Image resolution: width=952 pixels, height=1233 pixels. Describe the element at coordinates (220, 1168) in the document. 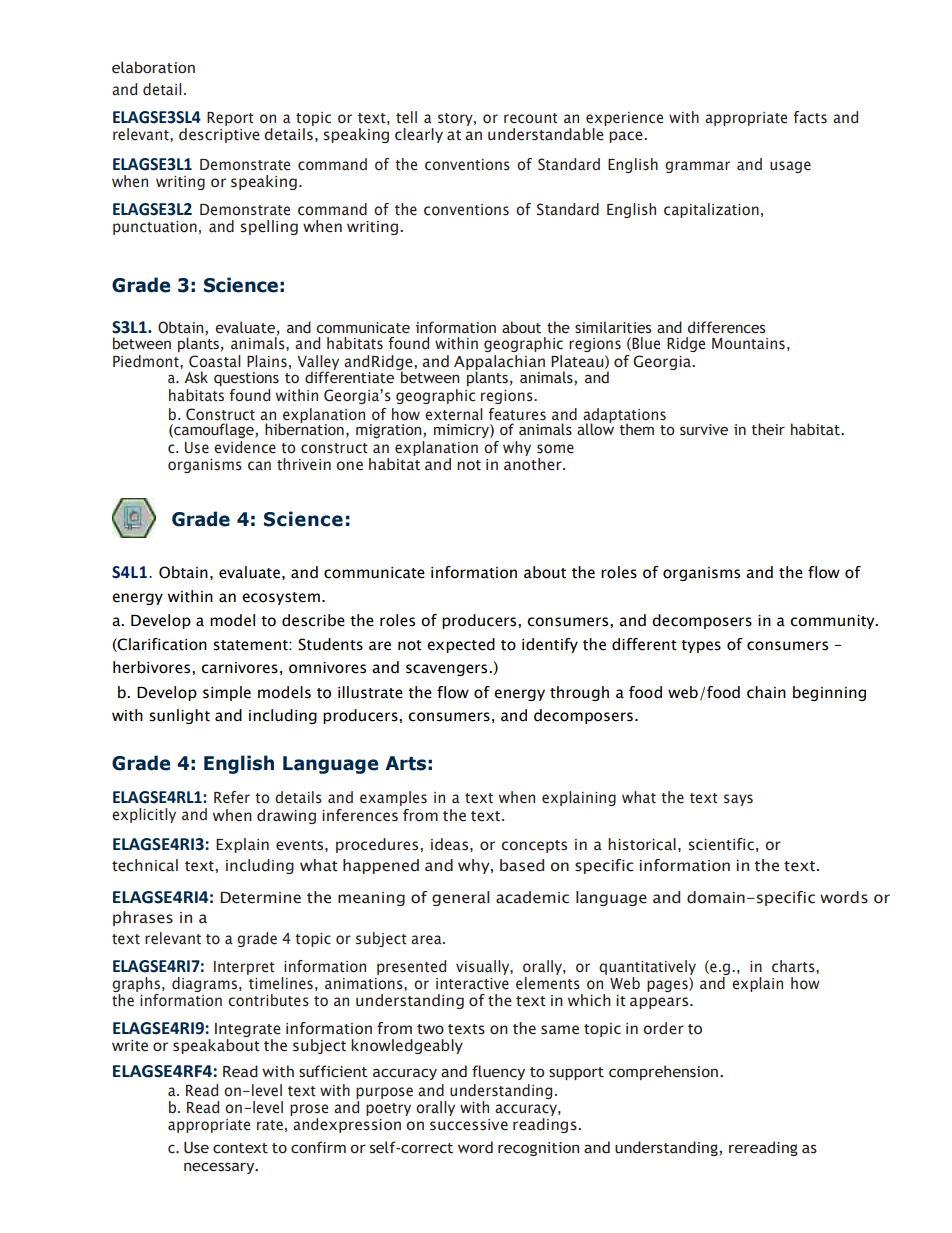

I see `necessary` at that location.
